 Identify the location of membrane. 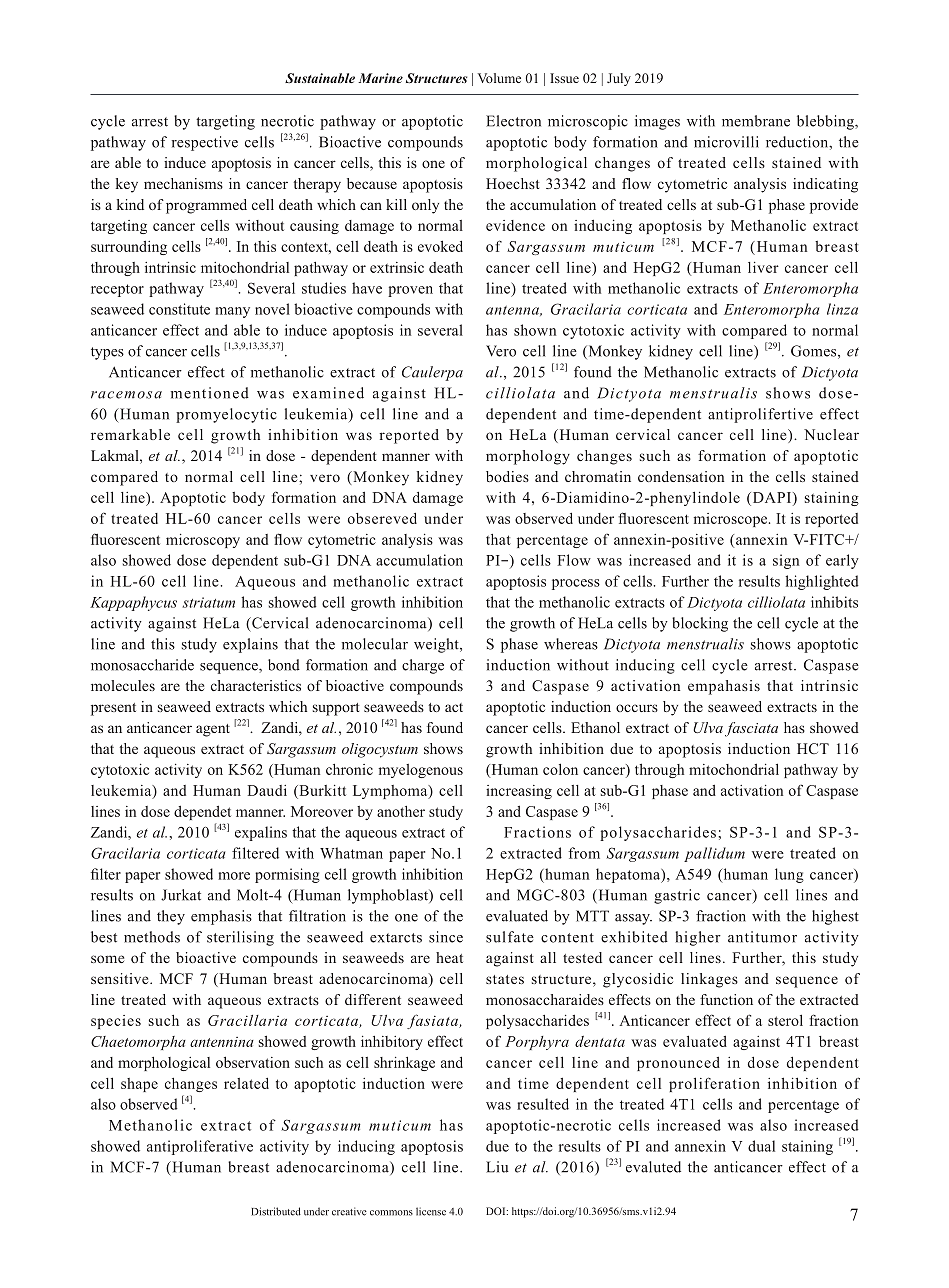
(756, 121).
